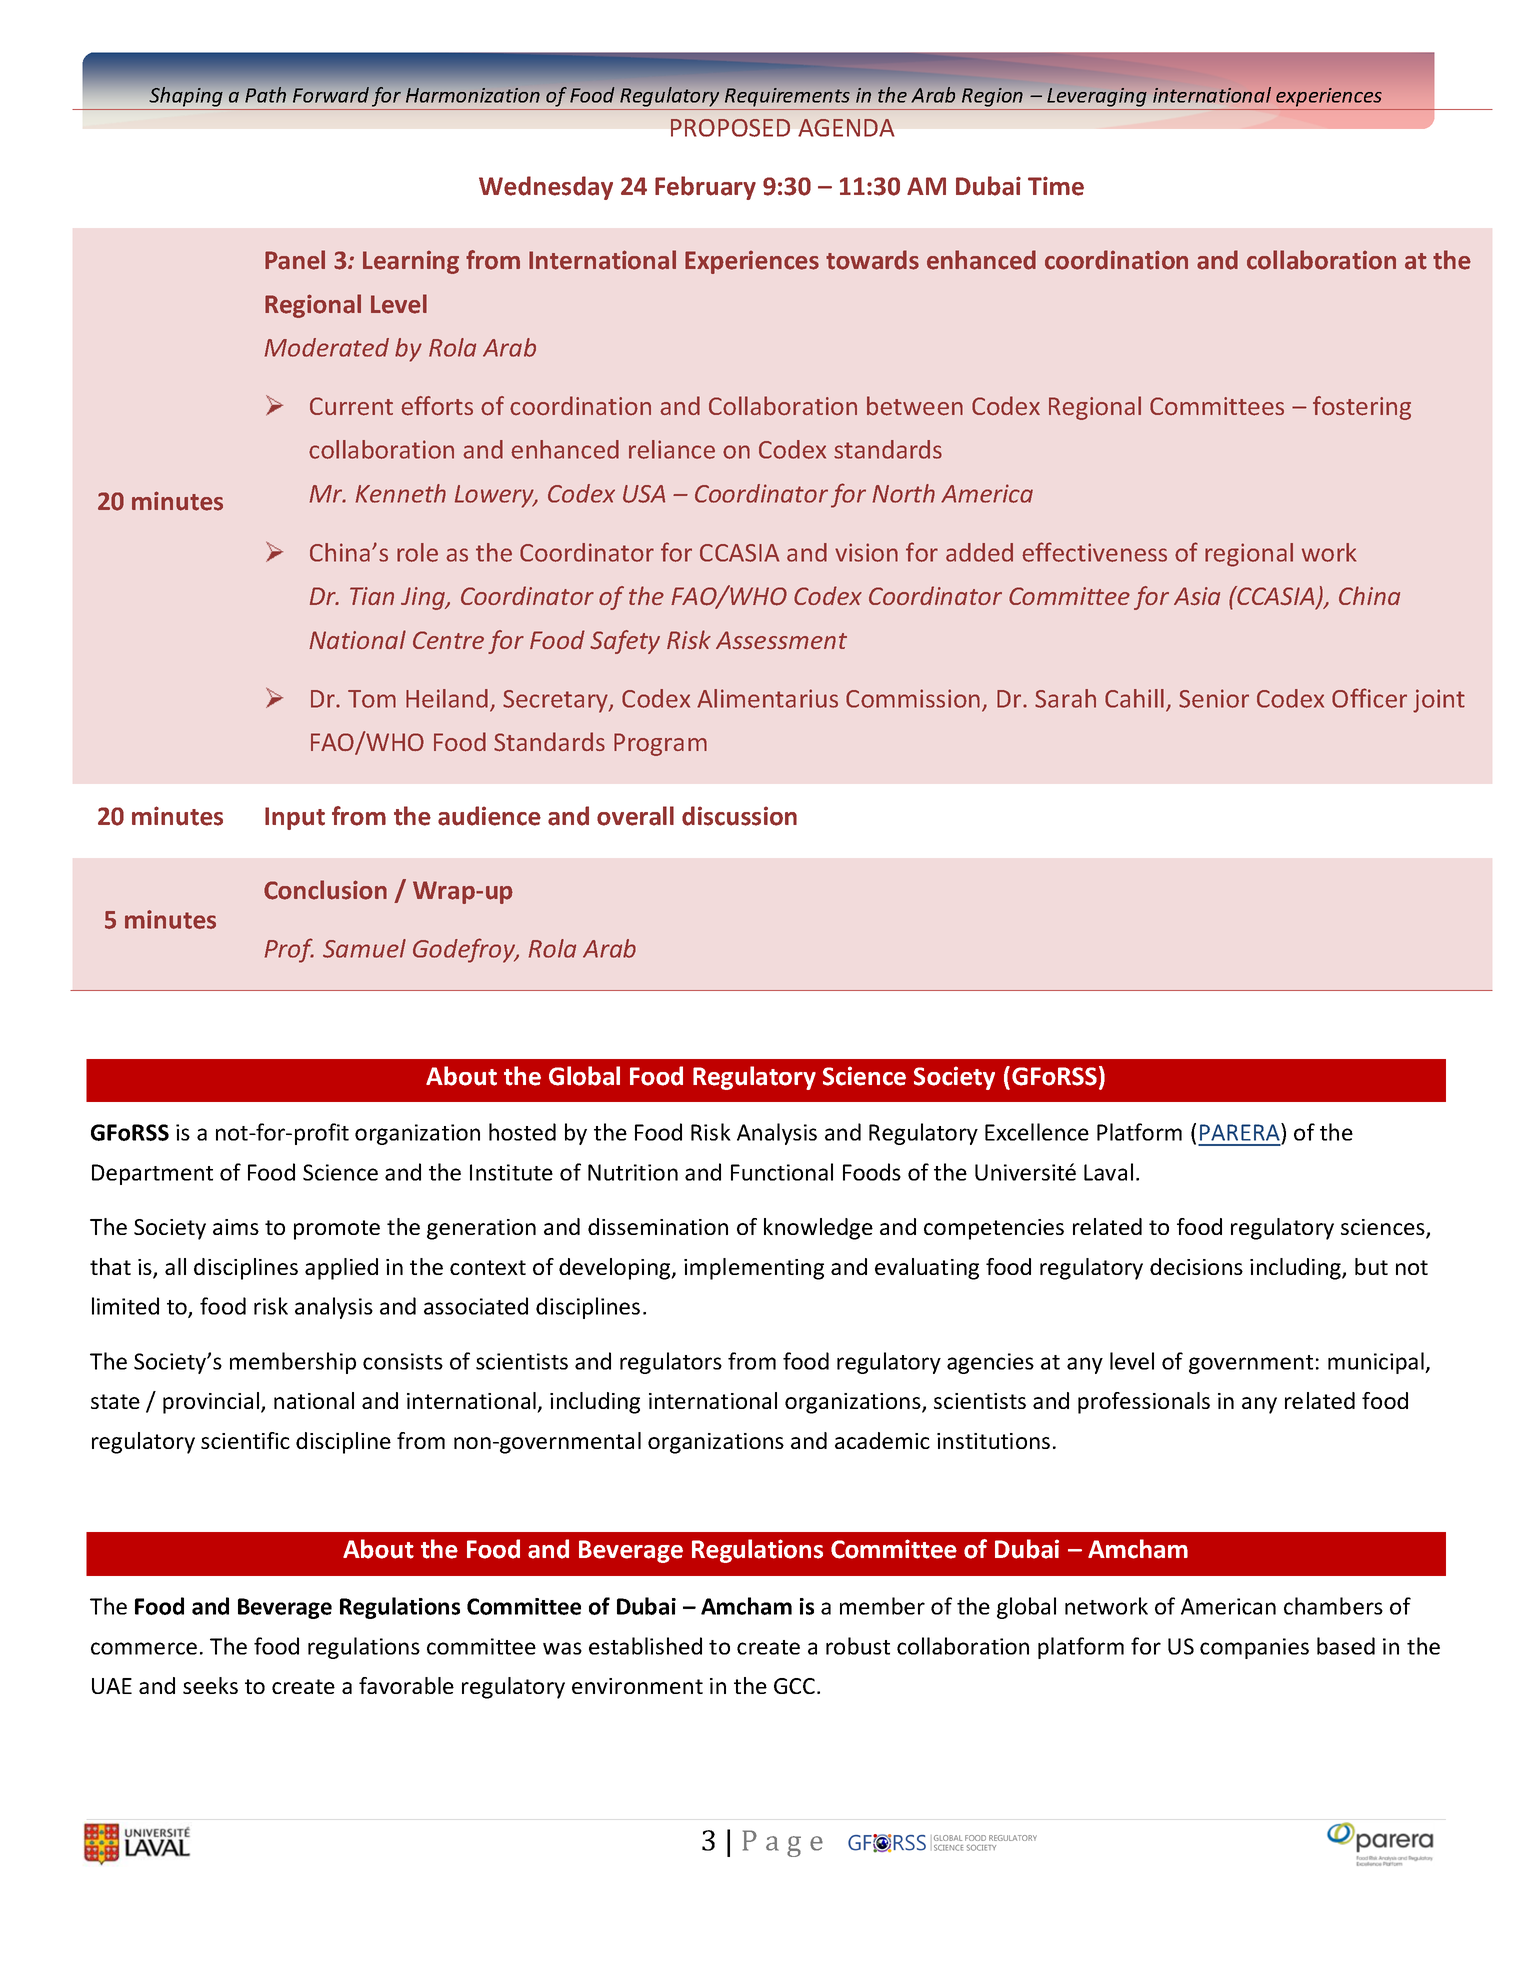  I want to click on Senior, so click(1214, 698).
